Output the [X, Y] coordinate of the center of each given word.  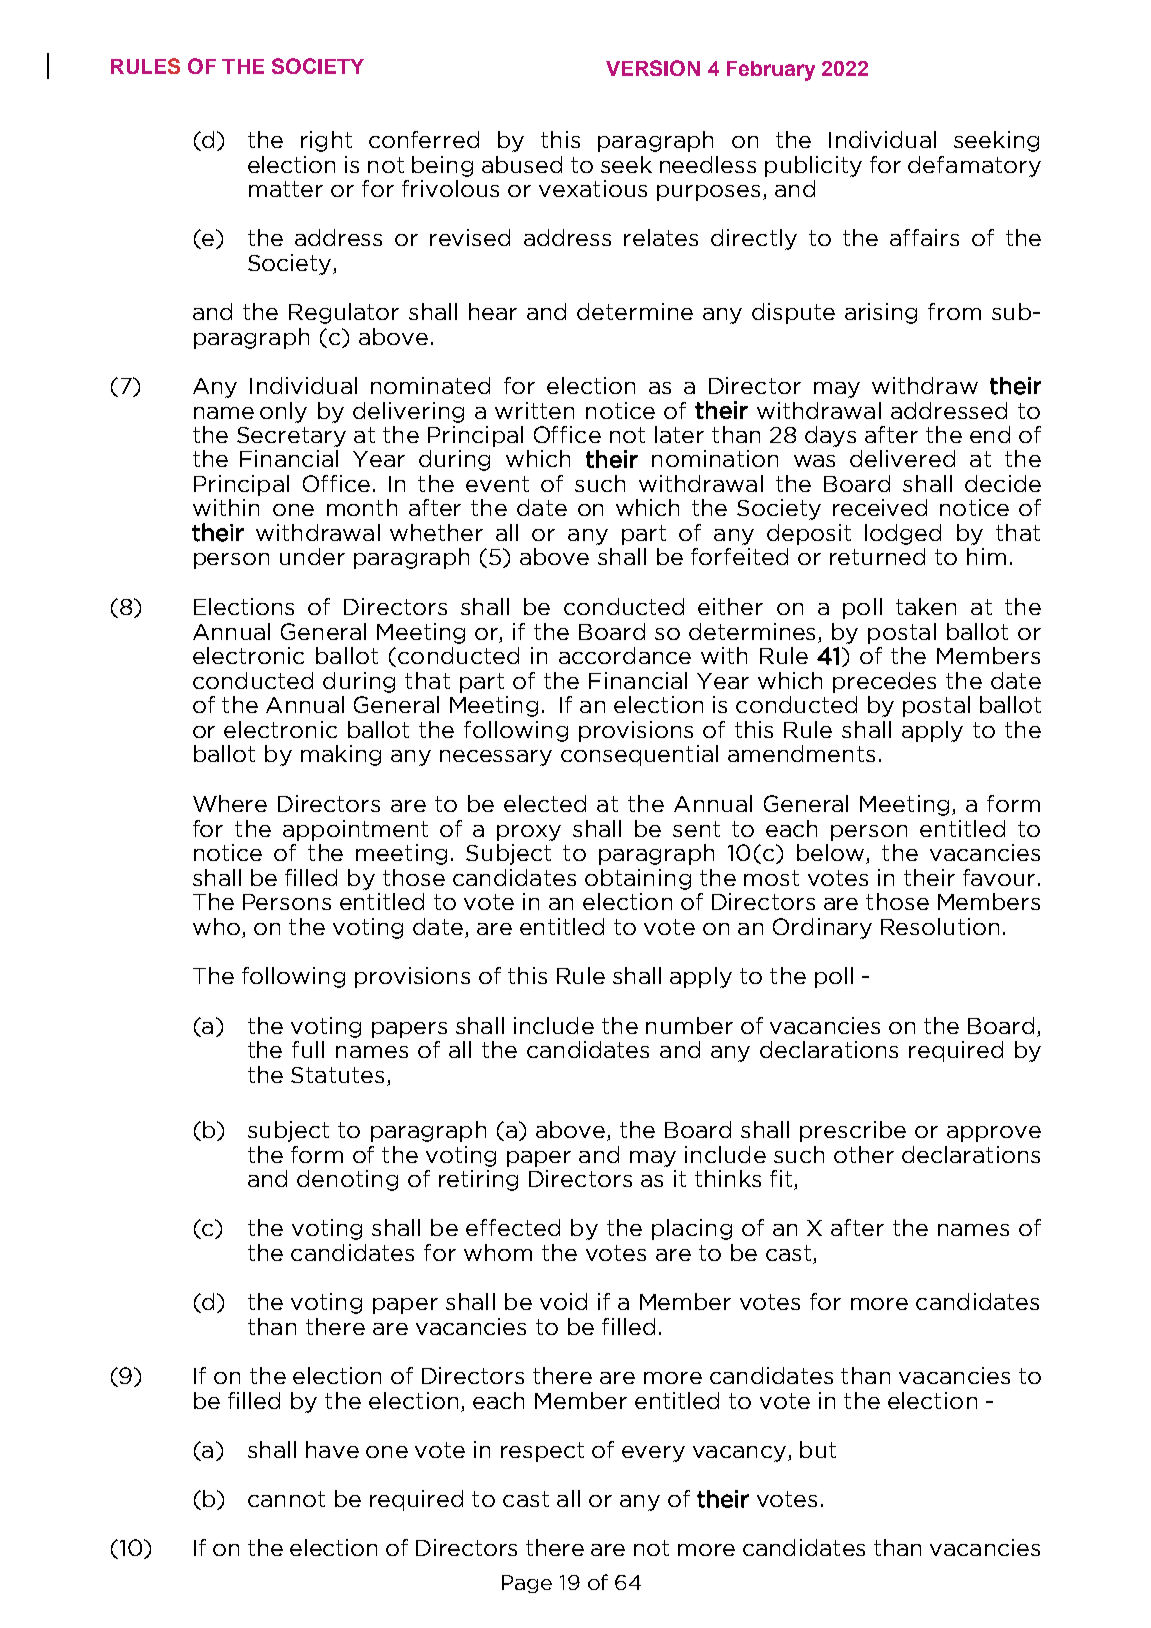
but [818, 1449]
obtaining [638, 879]
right [326, 141]
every [653, 1454]
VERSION [653, 68]
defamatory [974, 166]
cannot [286, 1499]
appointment [355, 830]
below [832, 854]
